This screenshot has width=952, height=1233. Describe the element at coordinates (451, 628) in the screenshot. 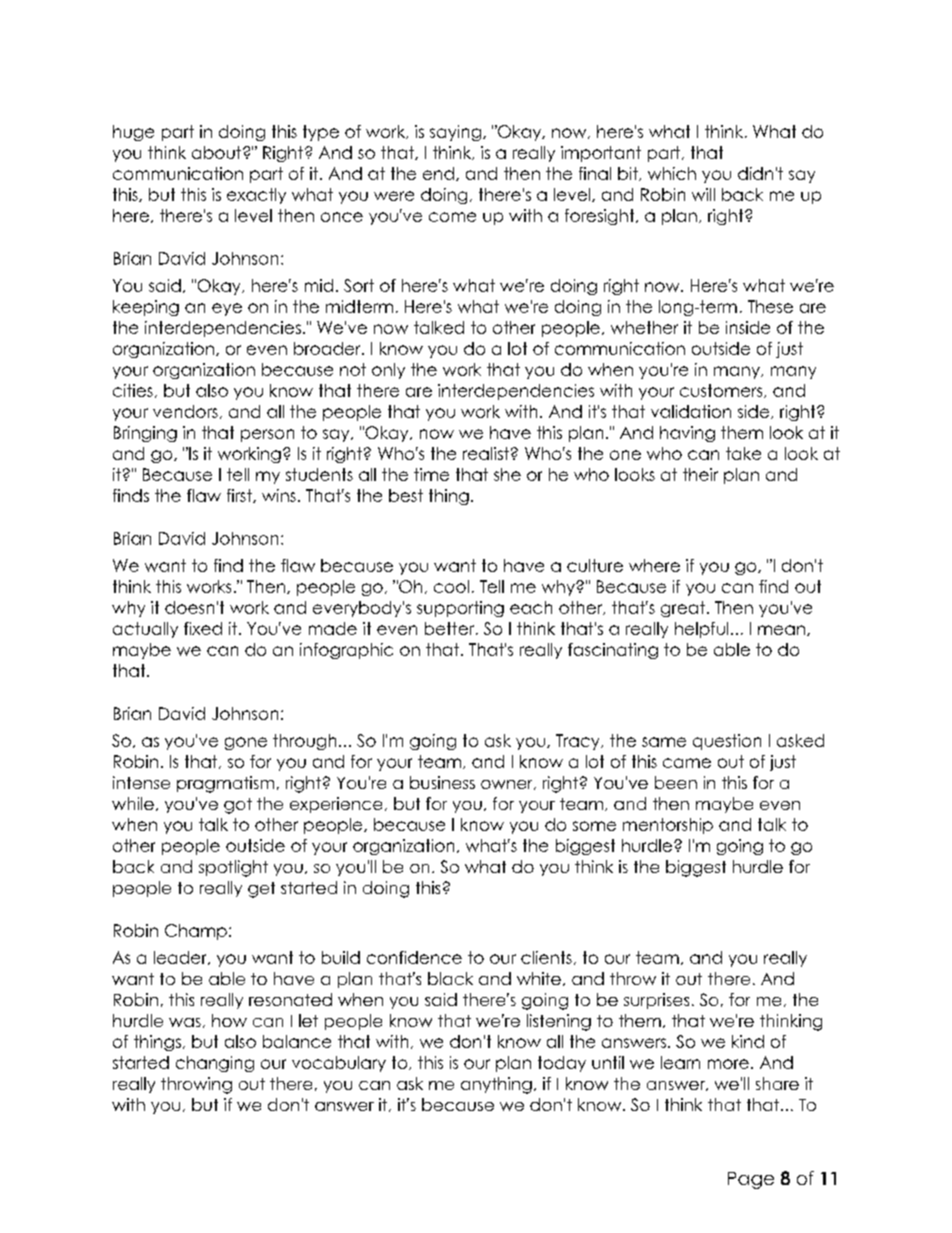

I see `better` at that location.
